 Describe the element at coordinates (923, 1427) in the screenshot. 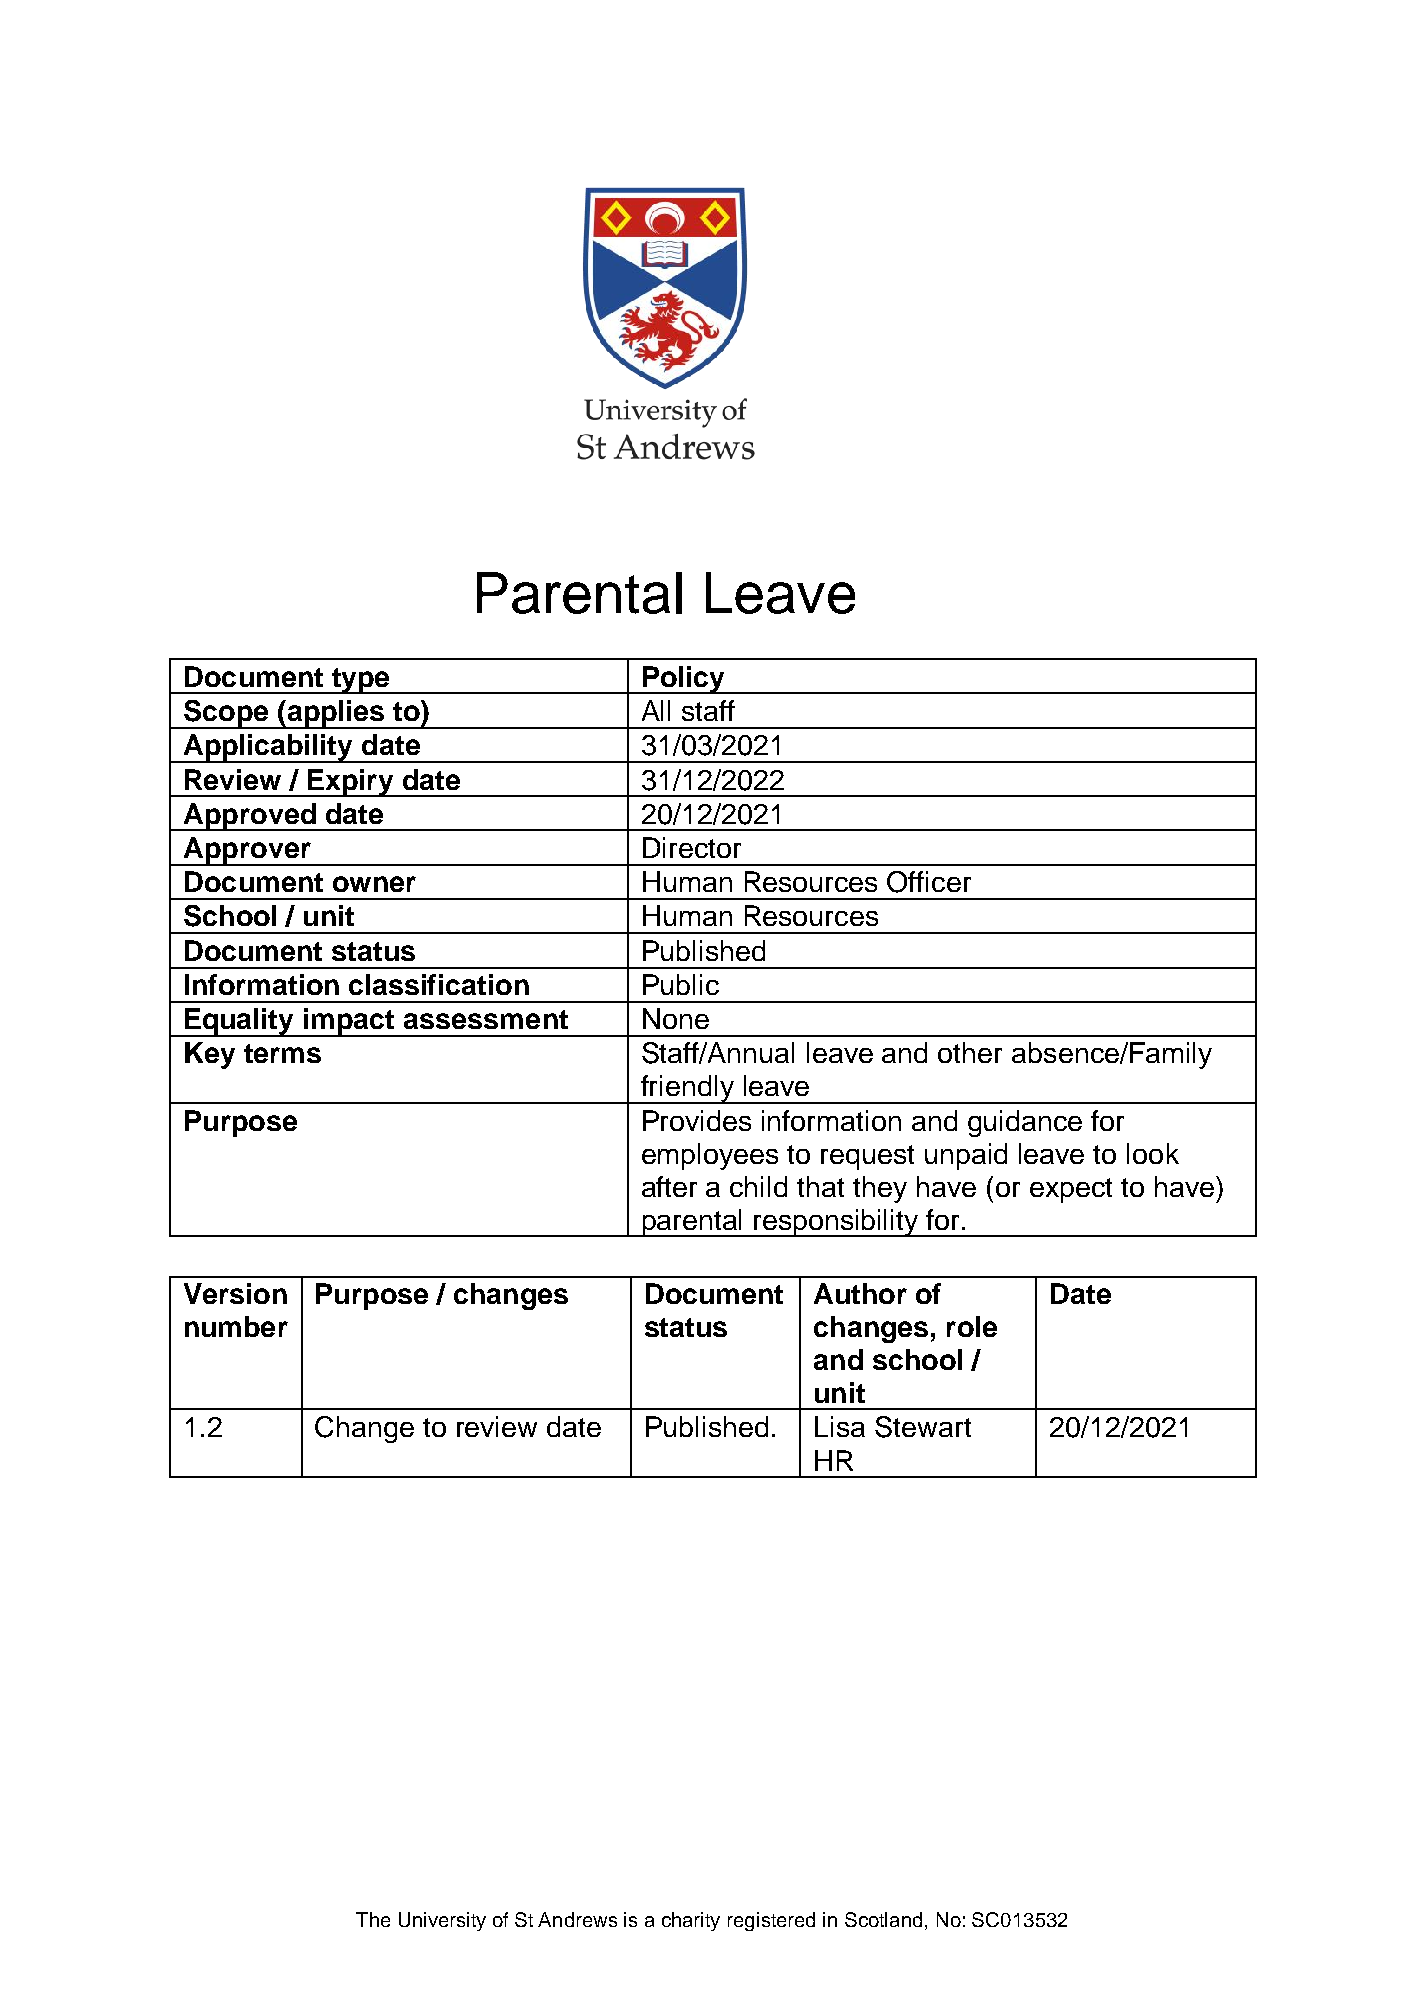

I see `Stewart` at that location.
